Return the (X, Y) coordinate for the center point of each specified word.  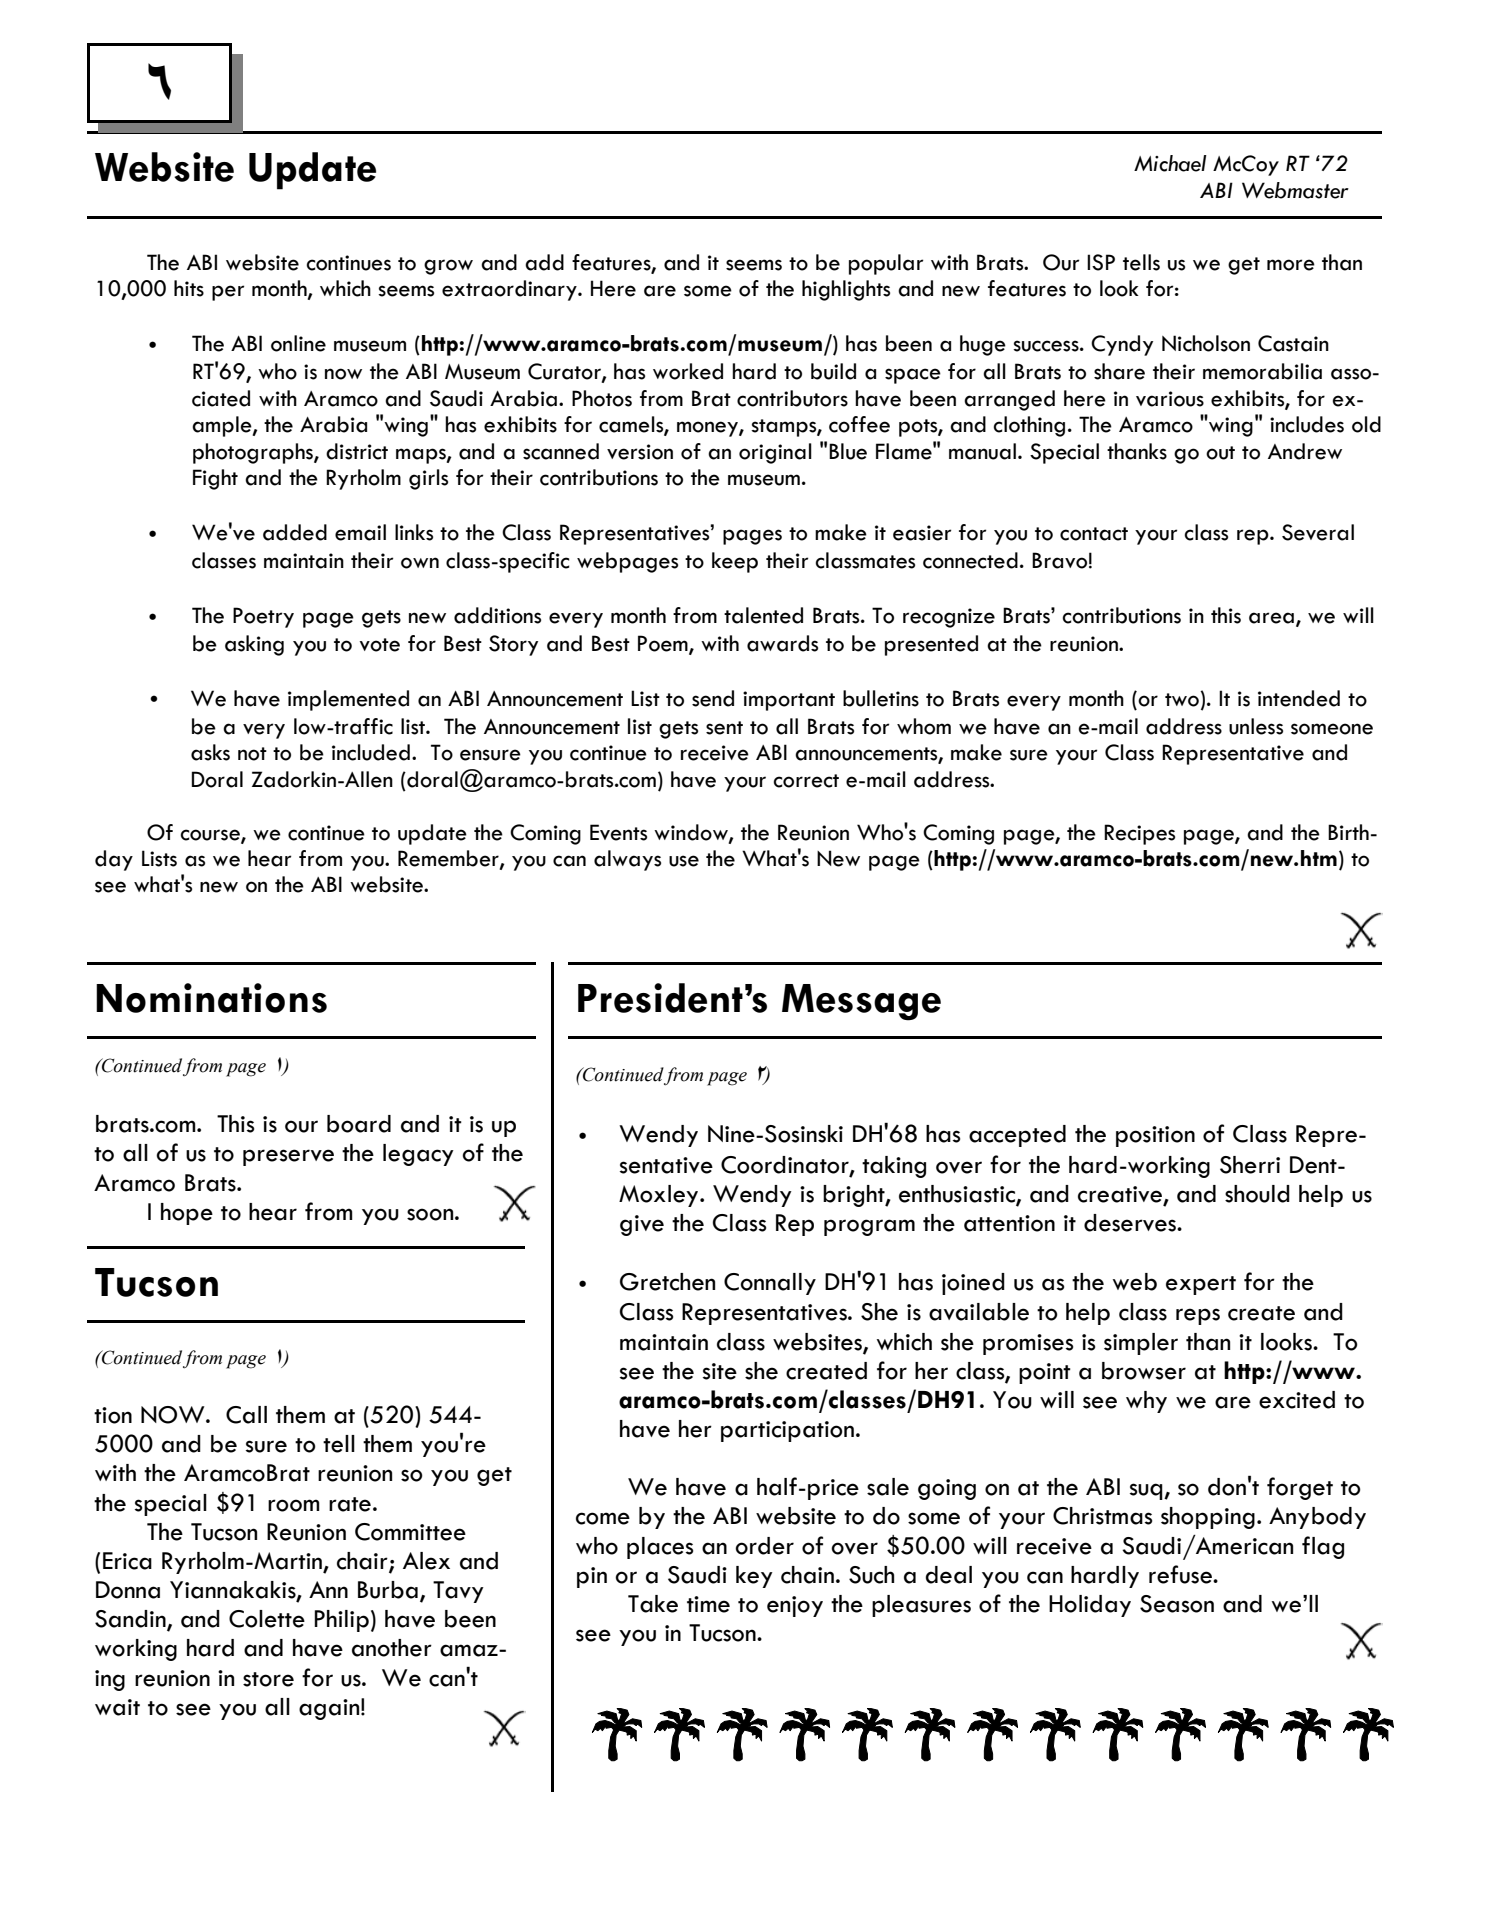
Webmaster (1295, 190)
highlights (846, 290)
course (211, 835)
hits (189, 288)
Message (861, 1002)
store (268, 1679)
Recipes (1139, 834)
